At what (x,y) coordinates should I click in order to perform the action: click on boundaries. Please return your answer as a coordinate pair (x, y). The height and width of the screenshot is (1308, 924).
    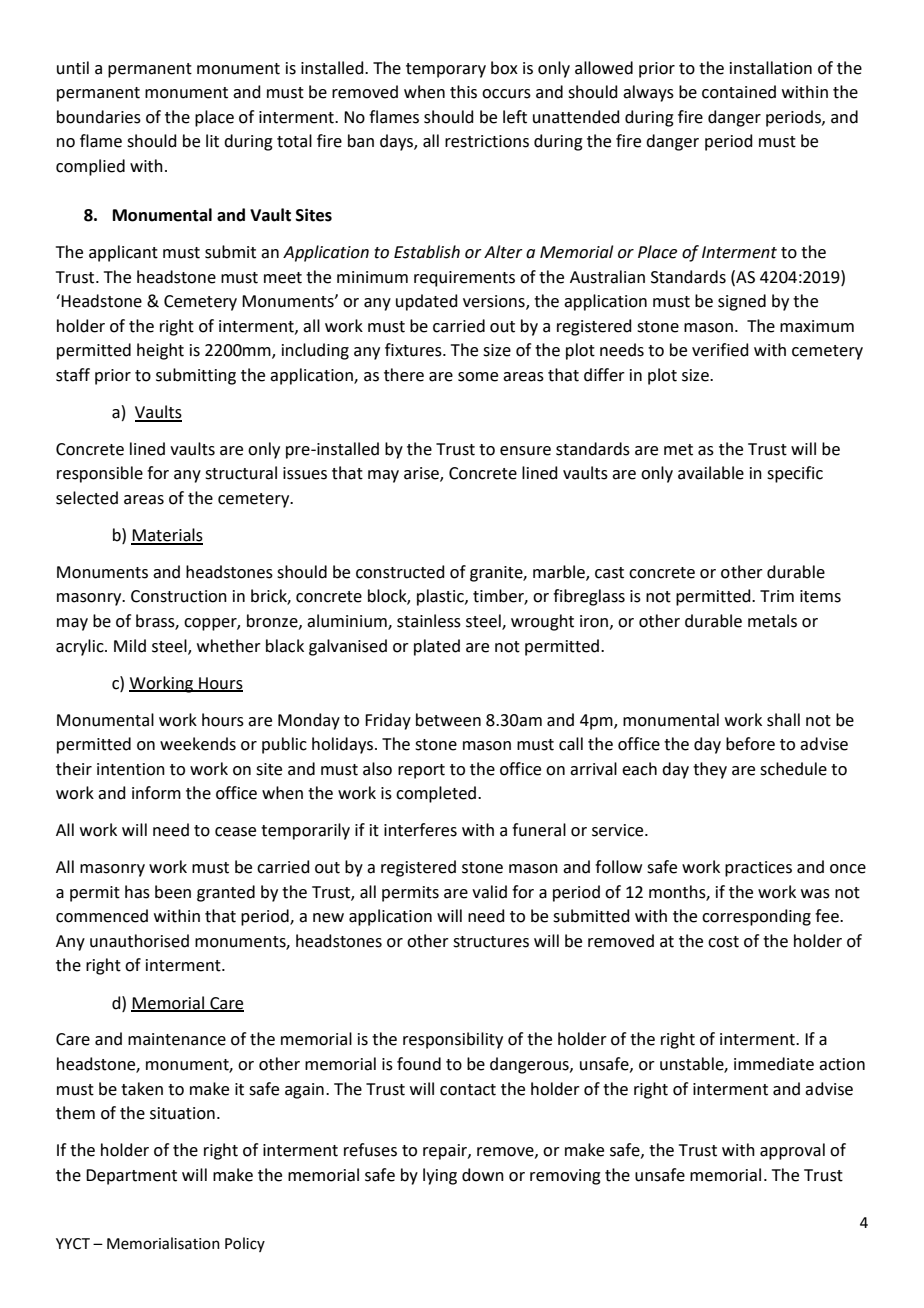
    Looking at the image, I should click on (99, 117).
